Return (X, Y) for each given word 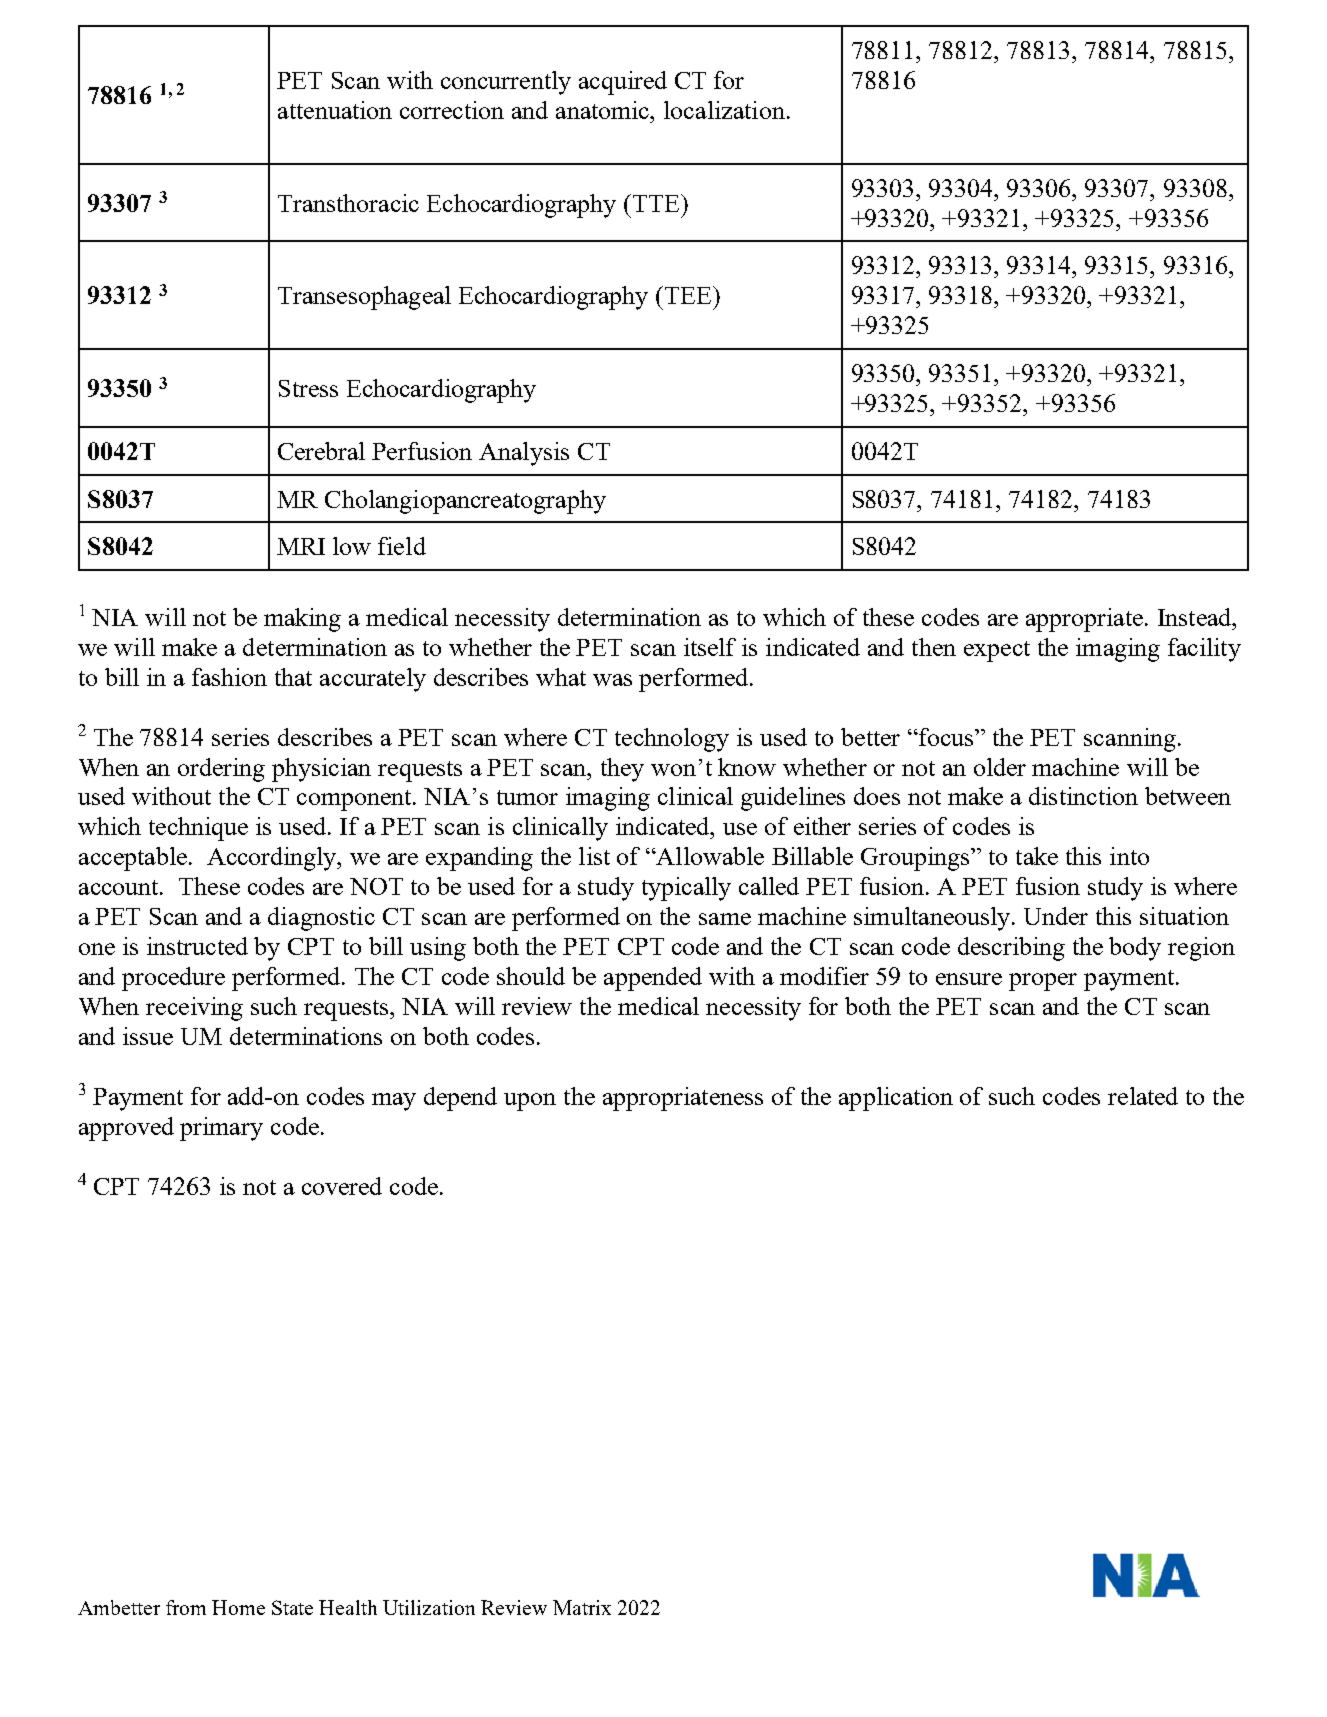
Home (238, 1607)
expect (997, 651)
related (1143, 1096)
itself (710, 647)
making (302, 620)
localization (724, 110)
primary (221, 1129)
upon (530, 1102)
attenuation (335, 110)
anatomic (604, 110)
